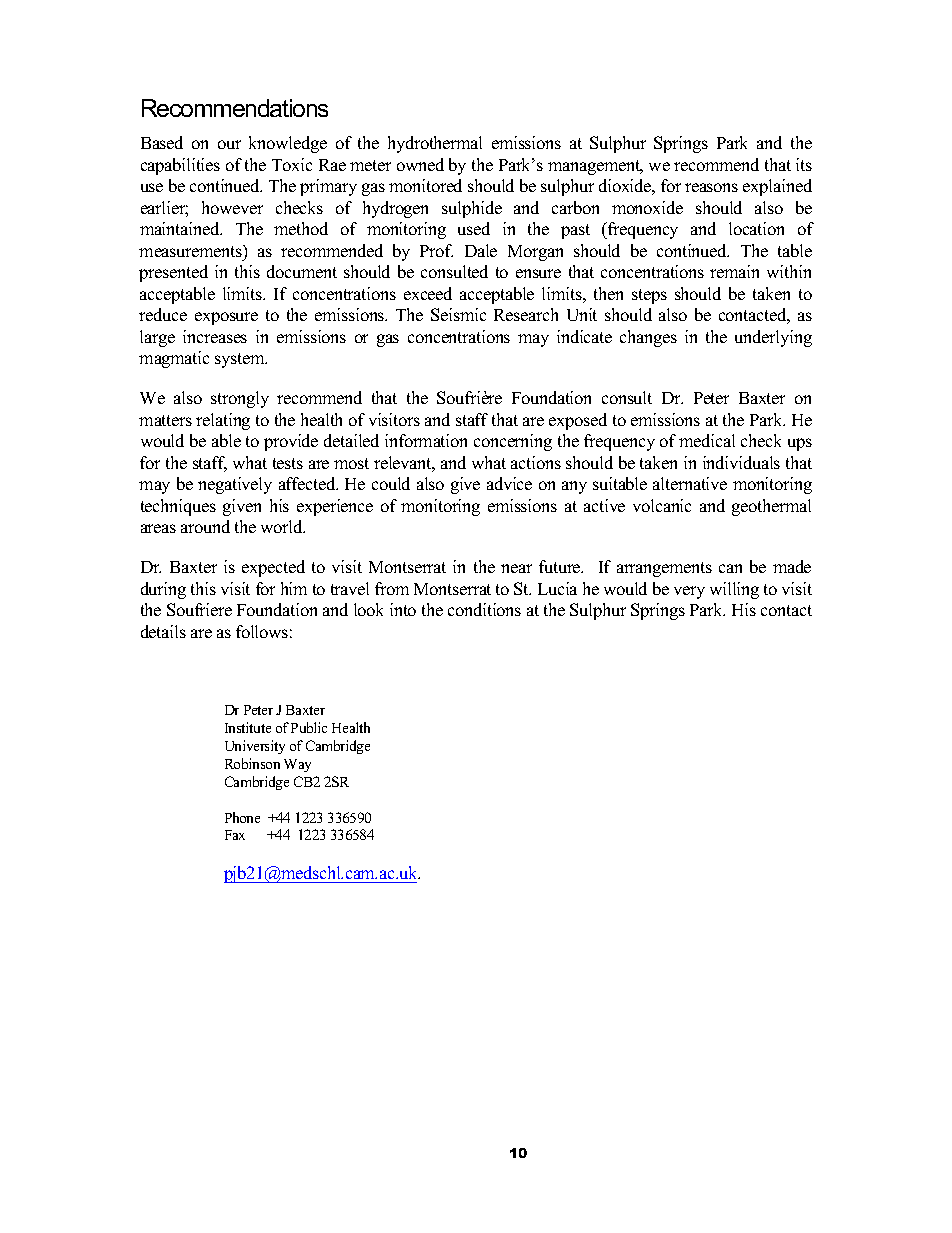 The height and width of the document is (1233, 952). I want to click on alternative, so click(690, 483).
